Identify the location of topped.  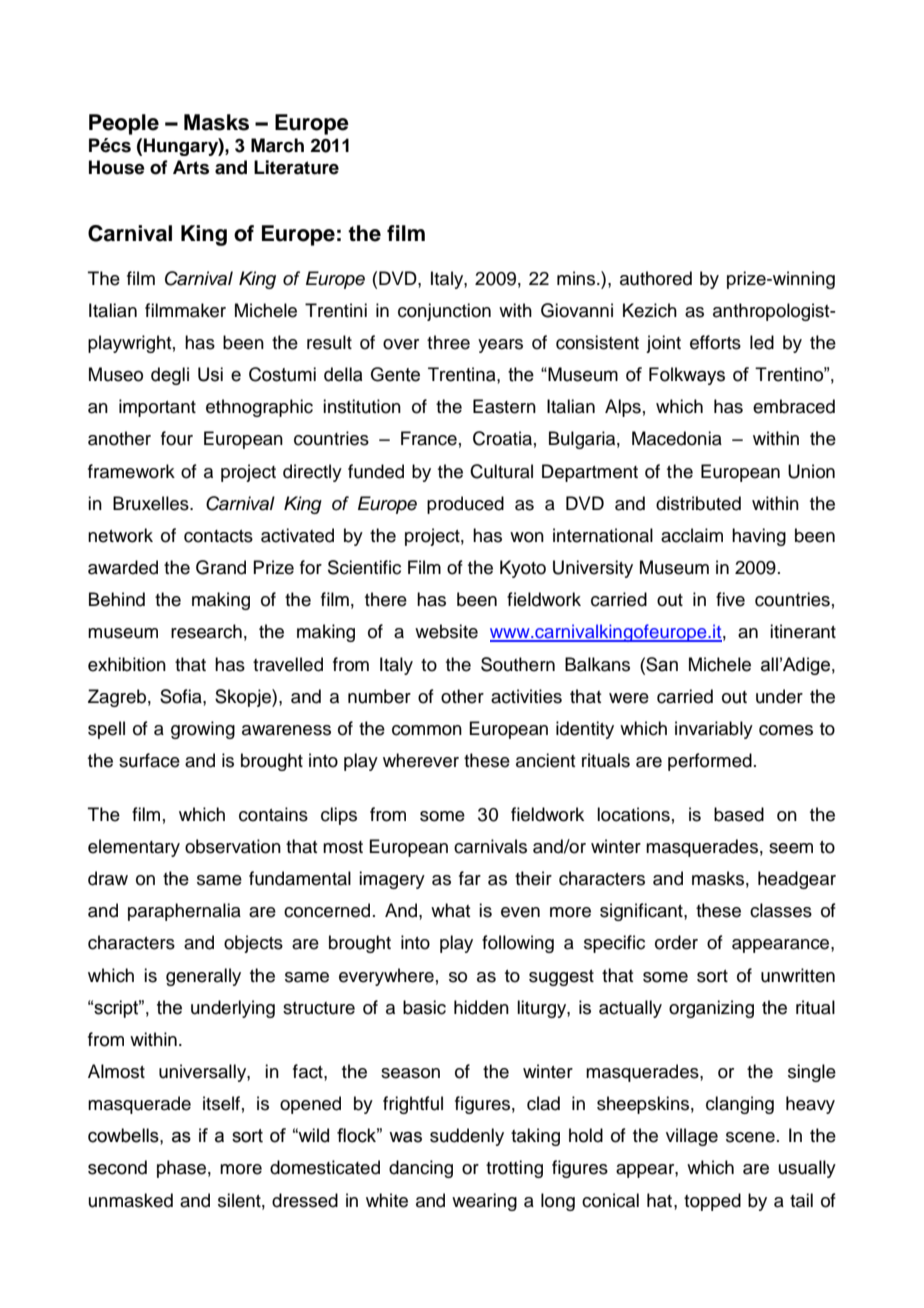
(712, 1202).
